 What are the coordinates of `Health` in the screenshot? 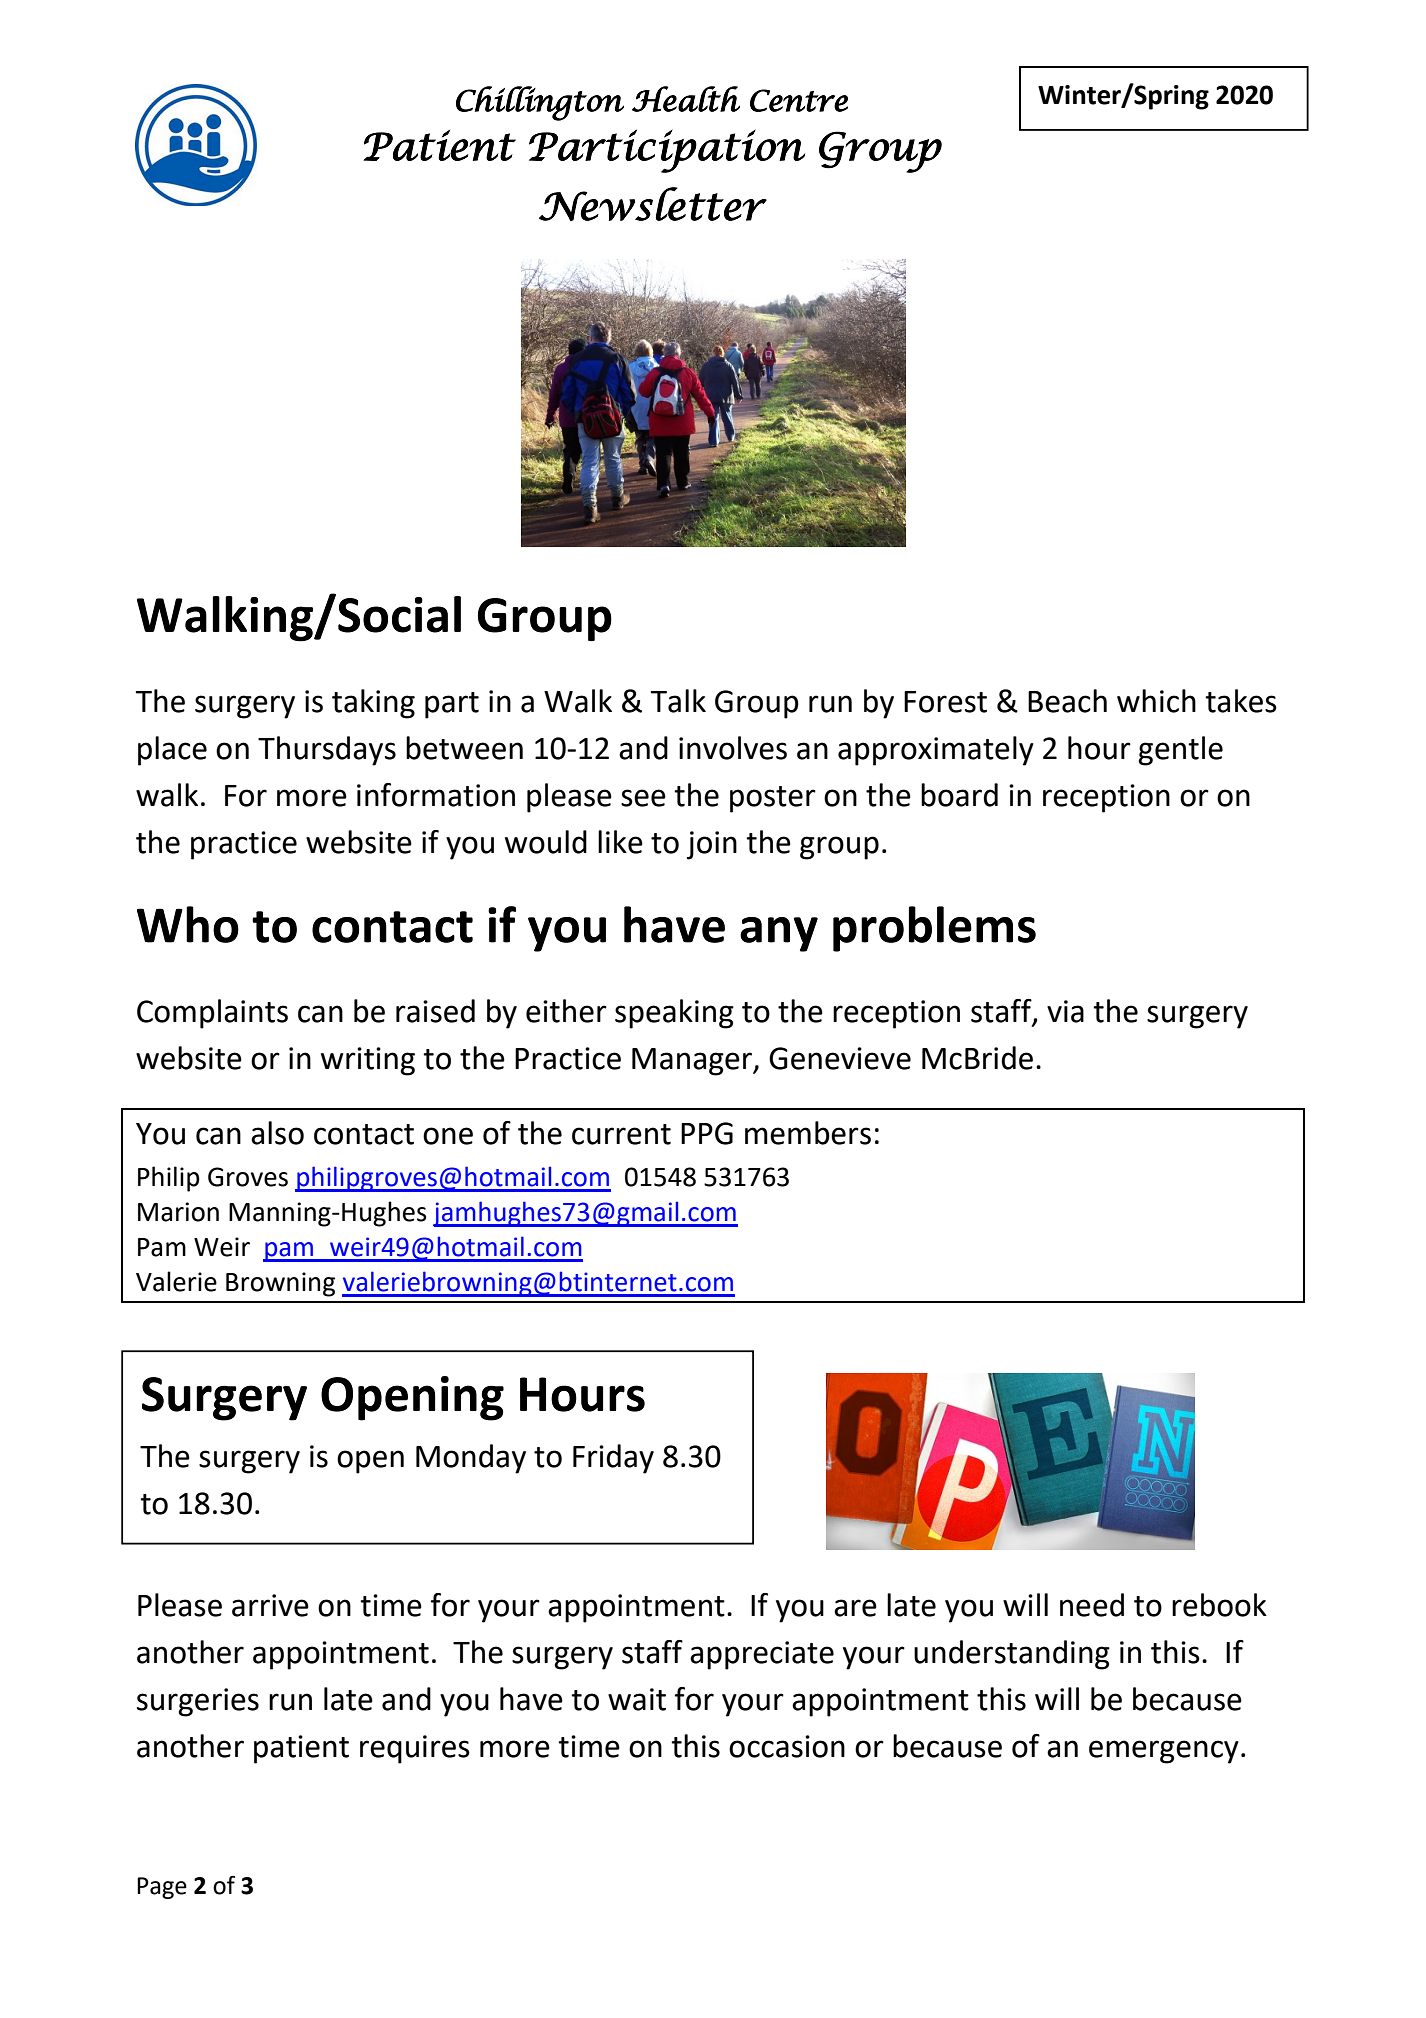 It's located at (686, 99).
